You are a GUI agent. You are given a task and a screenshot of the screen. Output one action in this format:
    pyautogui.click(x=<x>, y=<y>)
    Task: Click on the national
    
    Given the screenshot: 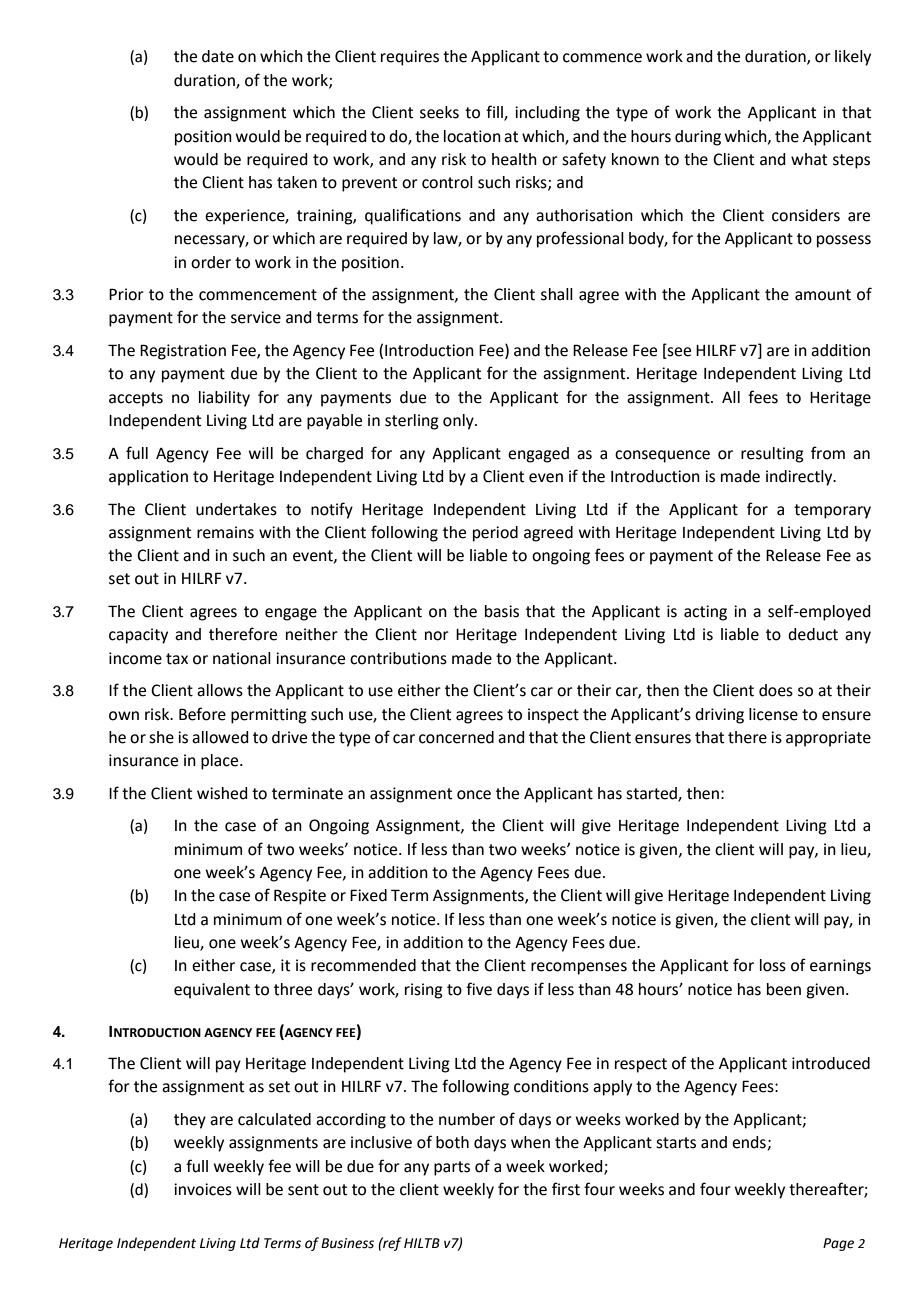 What is the action you would take?
    pyautogui.click(x=242, y=658)
